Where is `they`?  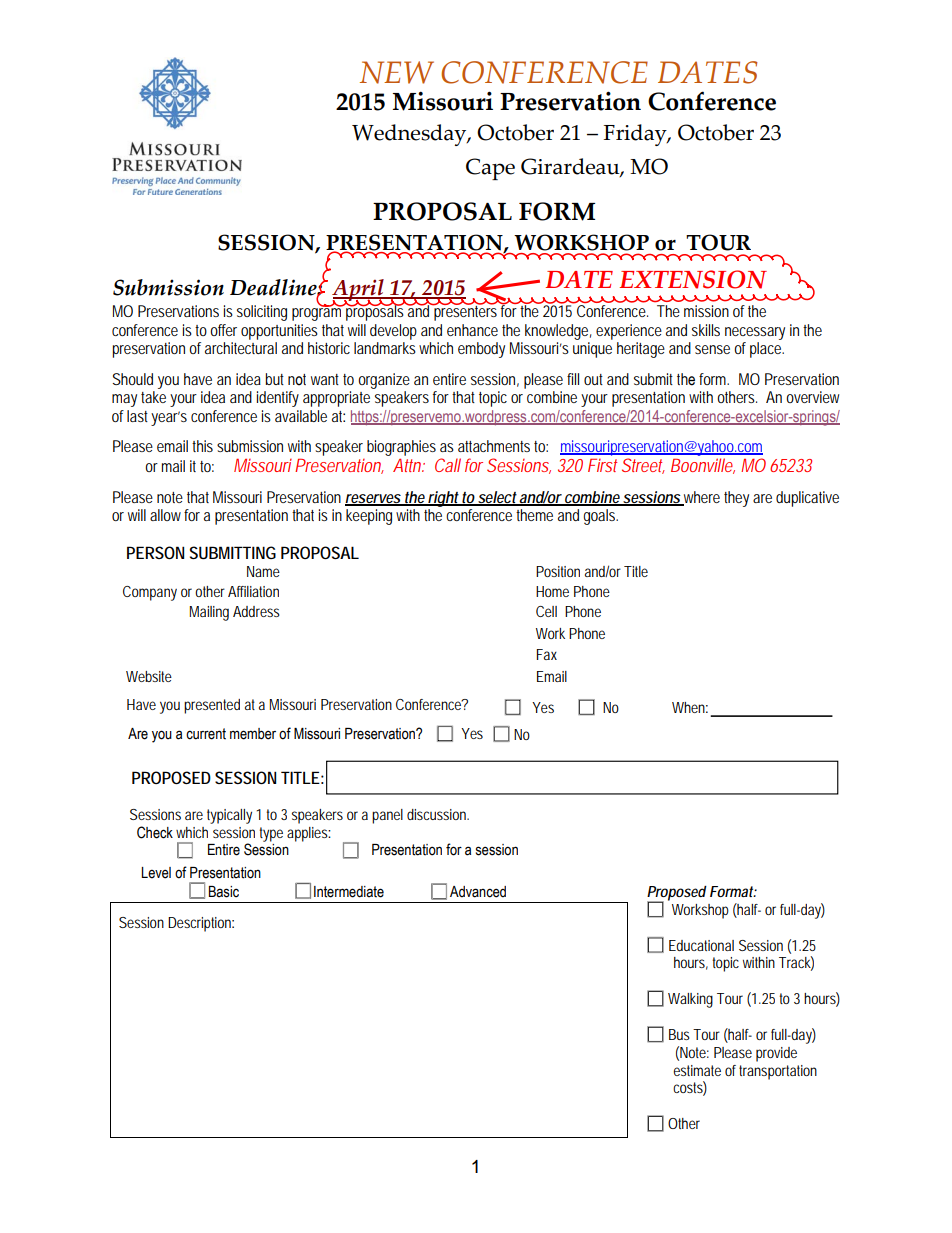
they is located at coordinates (736, 499).
